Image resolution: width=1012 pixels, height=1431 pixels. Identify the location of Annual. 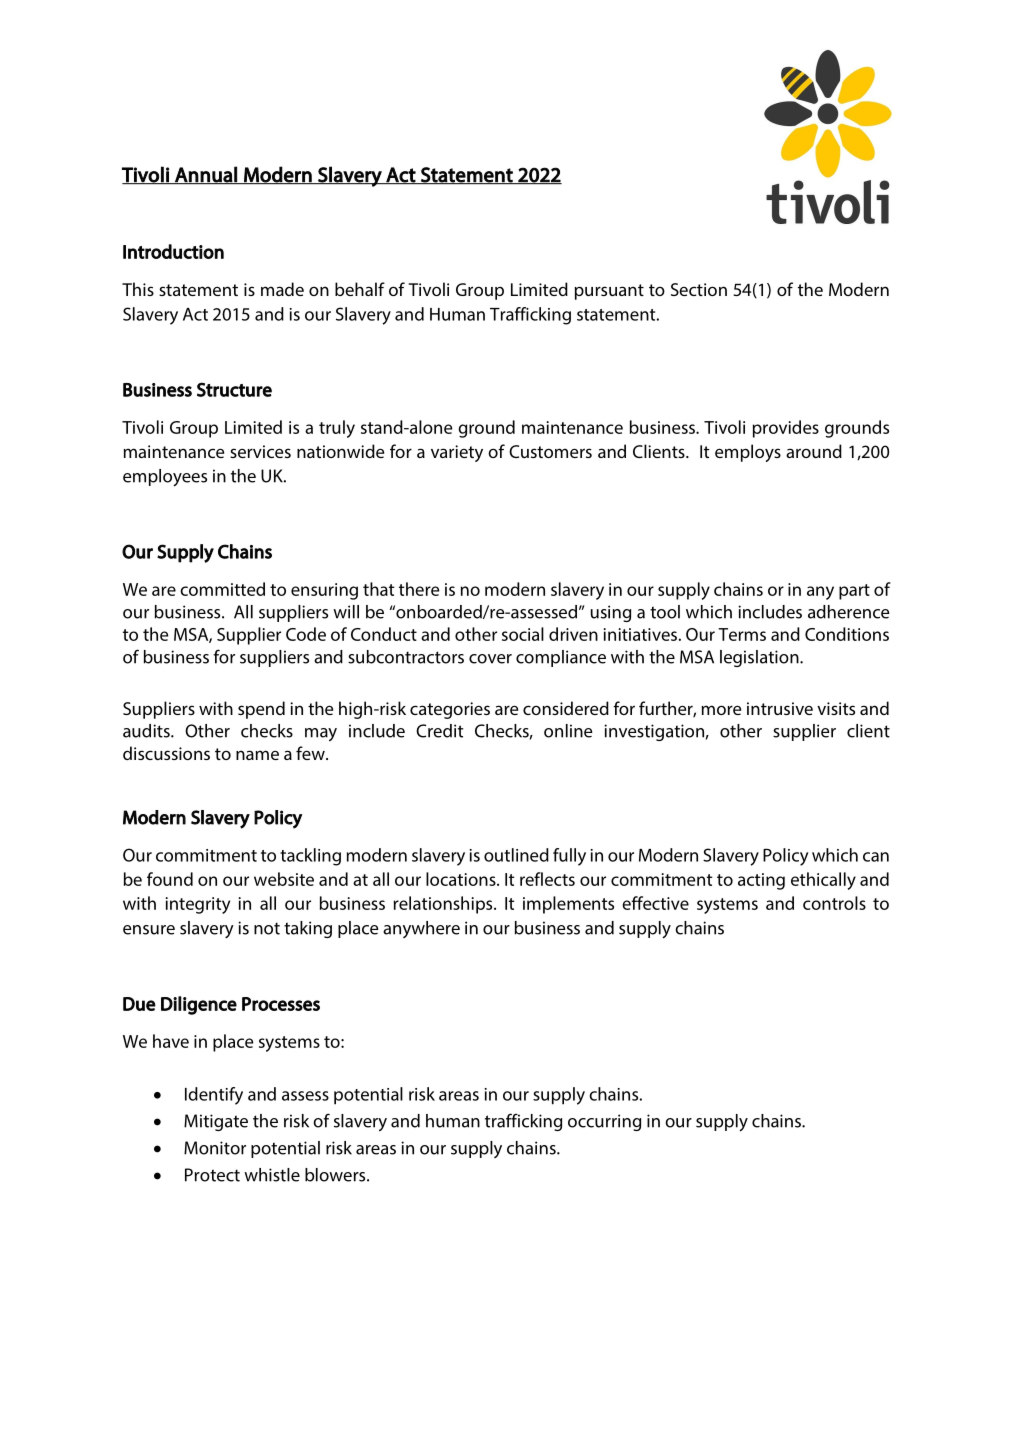
(206, 175).
